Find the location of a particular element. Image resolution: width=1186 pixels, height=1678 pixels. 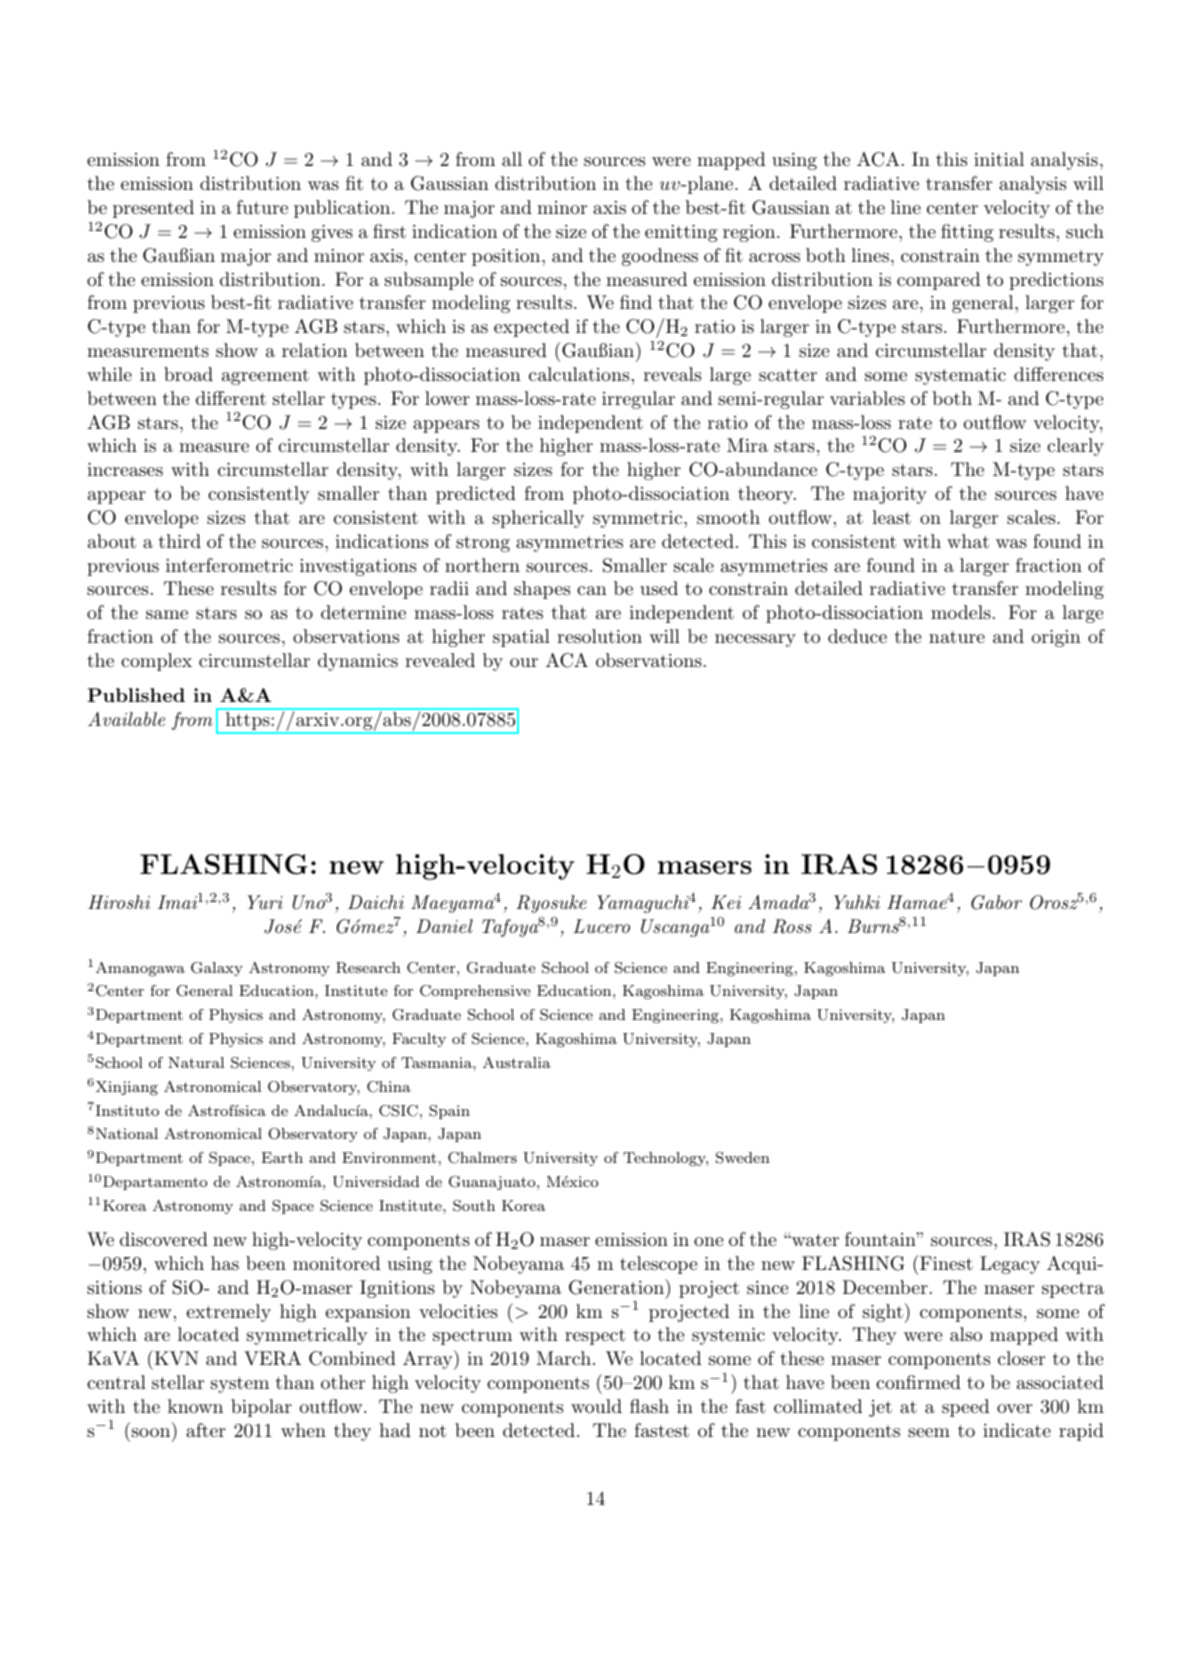

fitting is located at coordinates (967, 233).
